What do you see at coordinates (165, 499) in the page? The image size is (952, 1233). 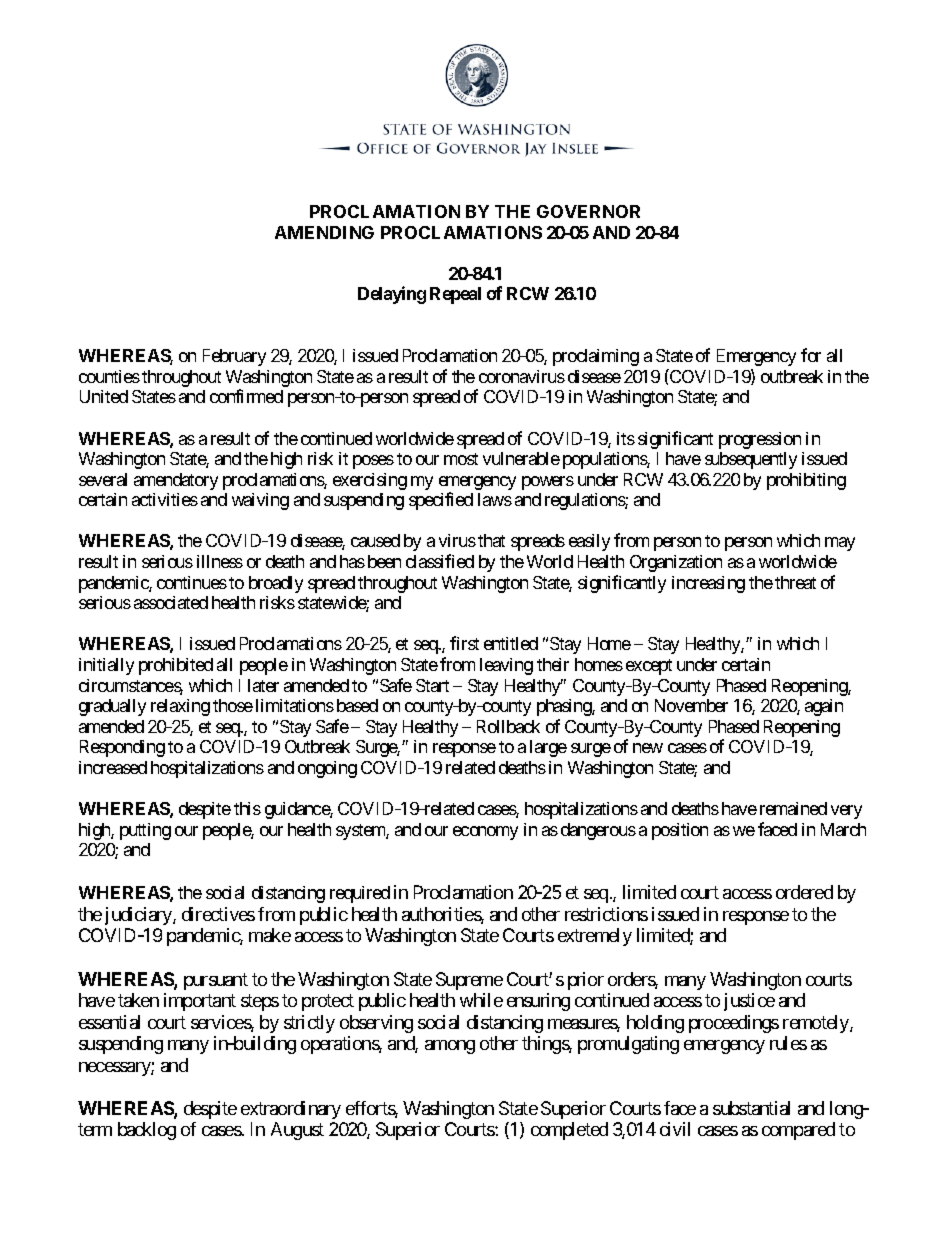 I see `activities` at bounding box center [165, 499].
